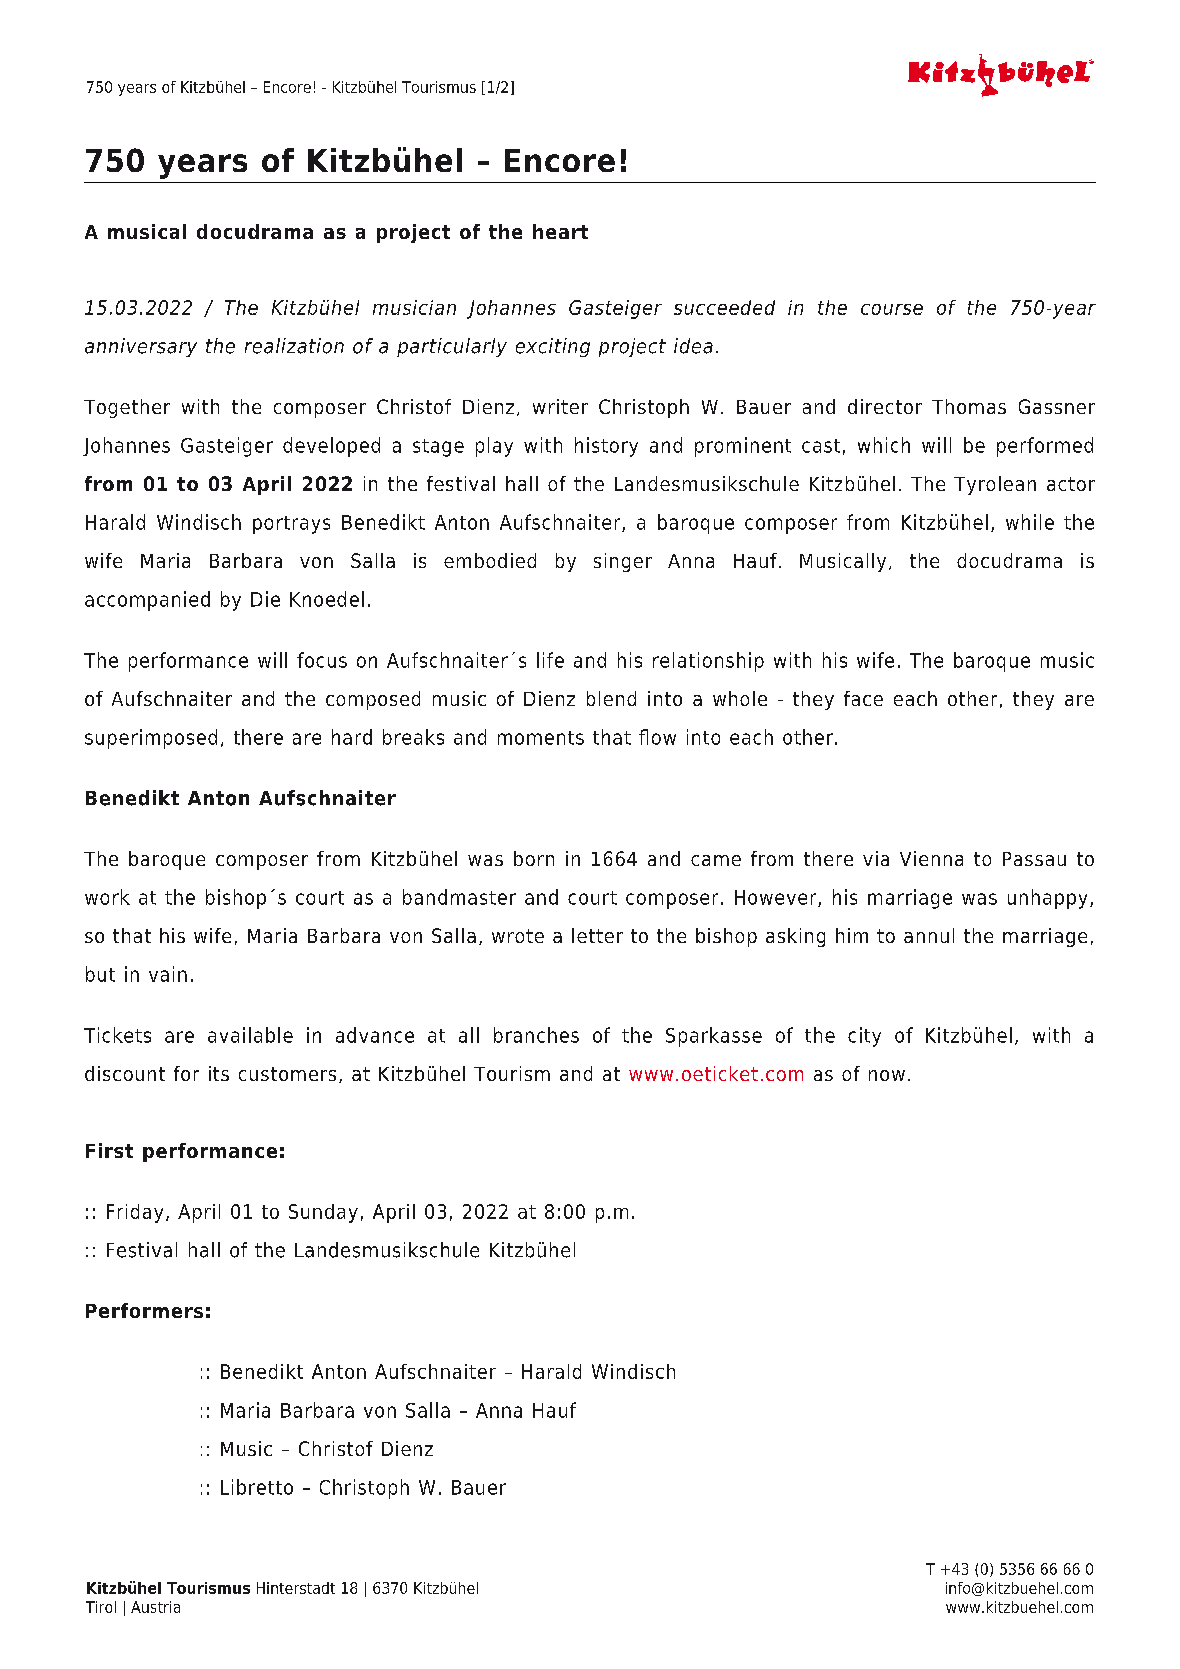 This screenshot has width=1180, height=1669. What do you see at coordinates (219, 1073) in the screenshot?
I see `its` at bounding box center [219, 1073].
